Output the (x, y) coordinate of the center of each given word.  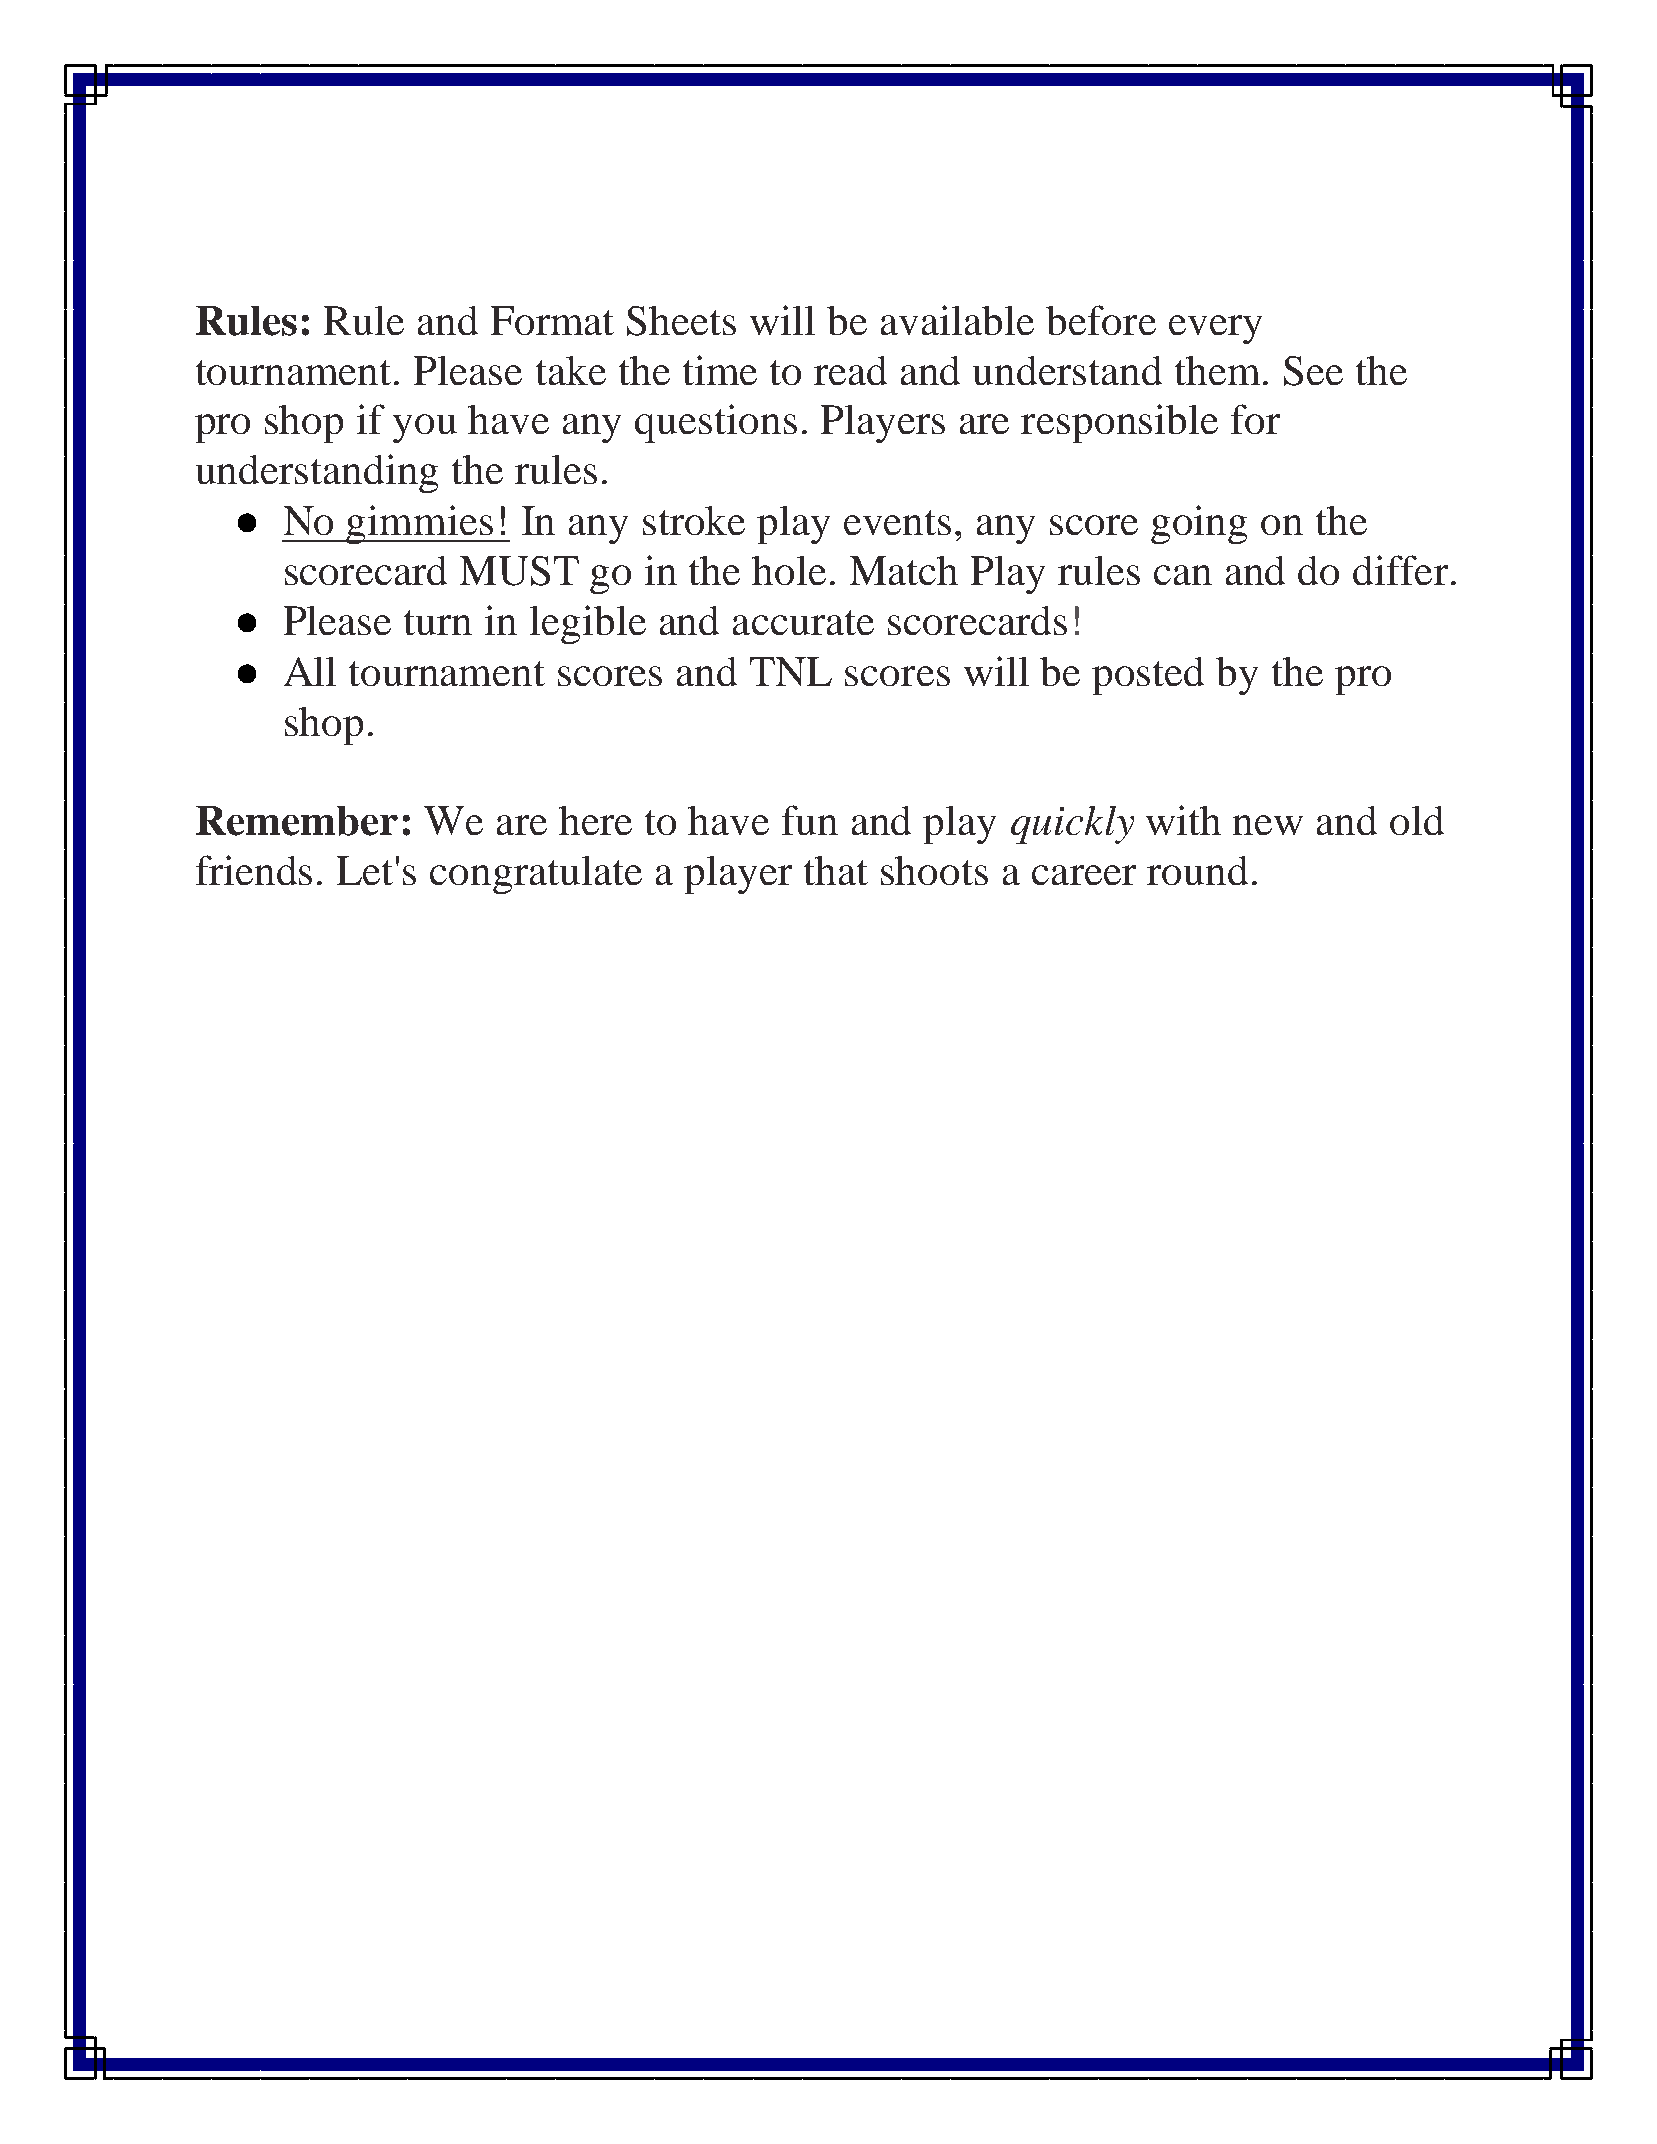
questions (716, 423)
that (836, 870)
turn (438, 622)
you (425, 428)
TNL (791, 671)
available (957, 320)
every (1215, 329)
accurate (803, 622)
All (310, 671)
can (1183, 575)
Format (552, 320)
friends (254, 870)
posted (1148, 676)
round (1197, 870)
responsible (1119, 423)
